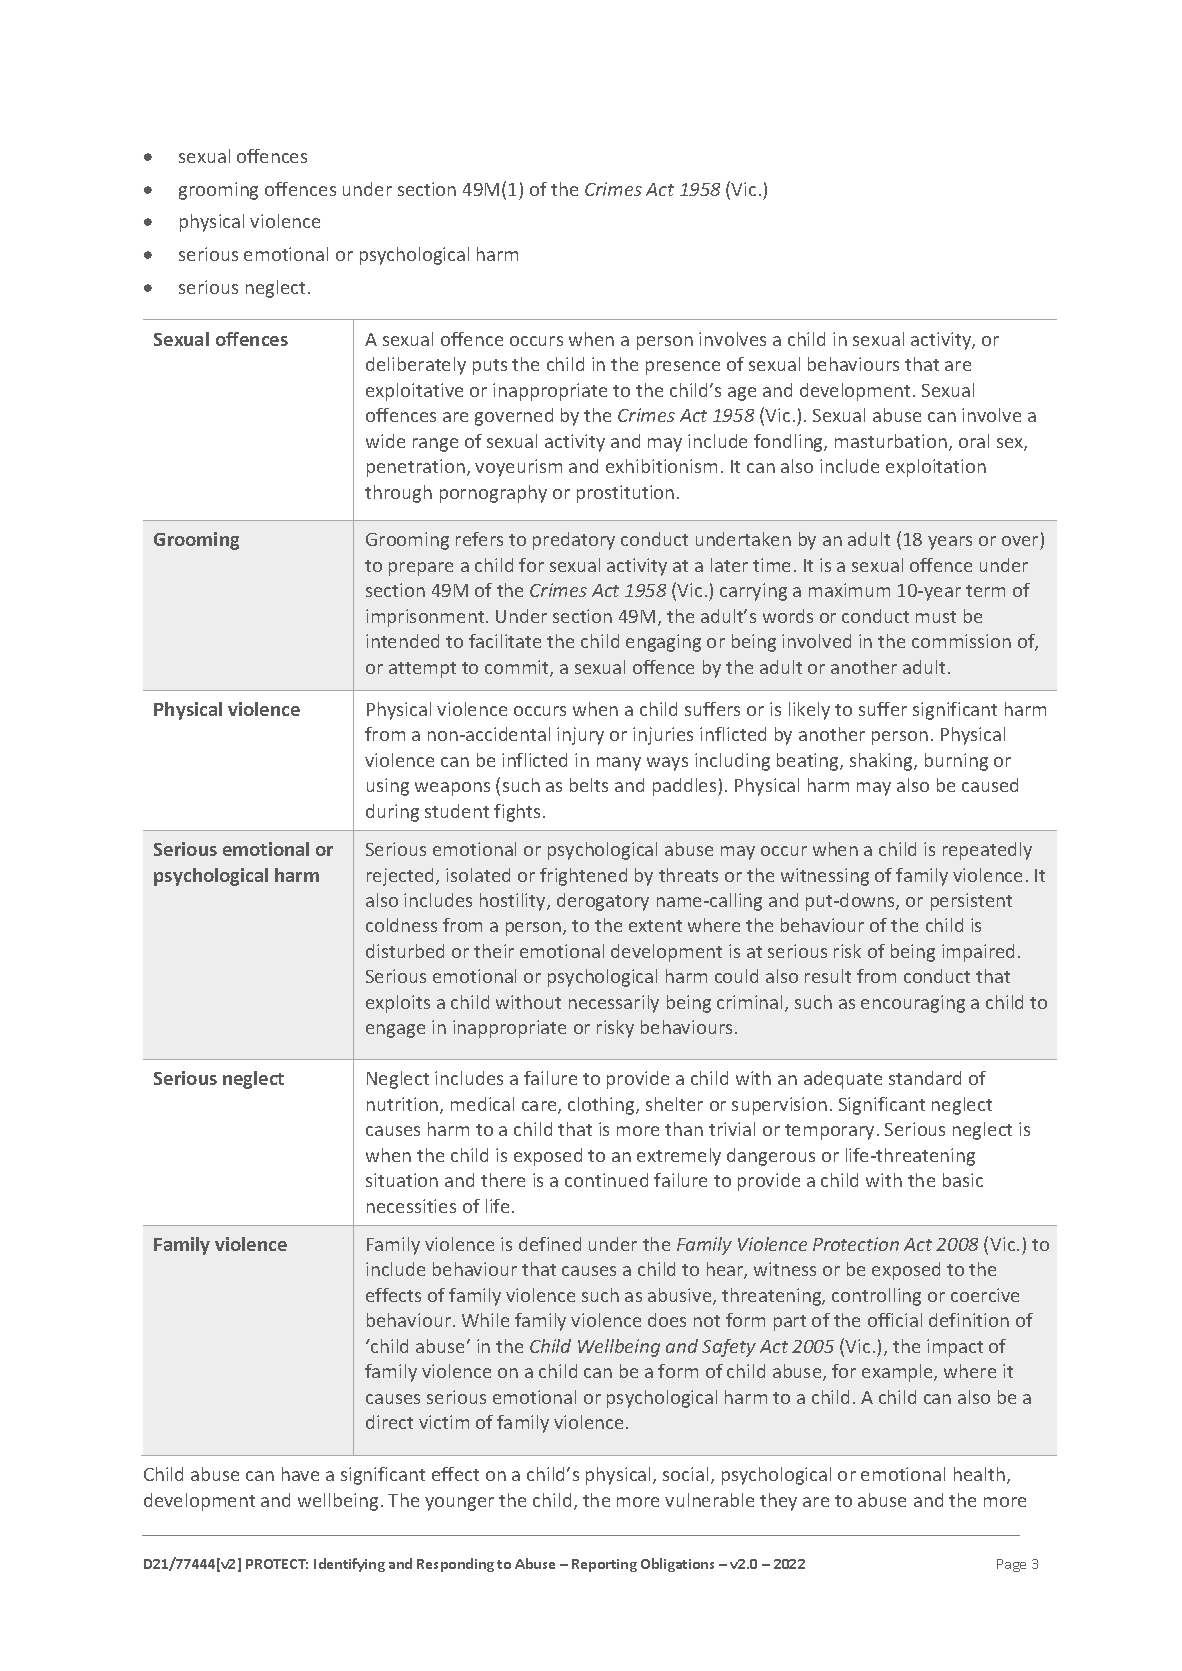  What do you see at coordinates (891, 441) in the screenshot?
I see `masturbation` at bounding box center [891, 441].
